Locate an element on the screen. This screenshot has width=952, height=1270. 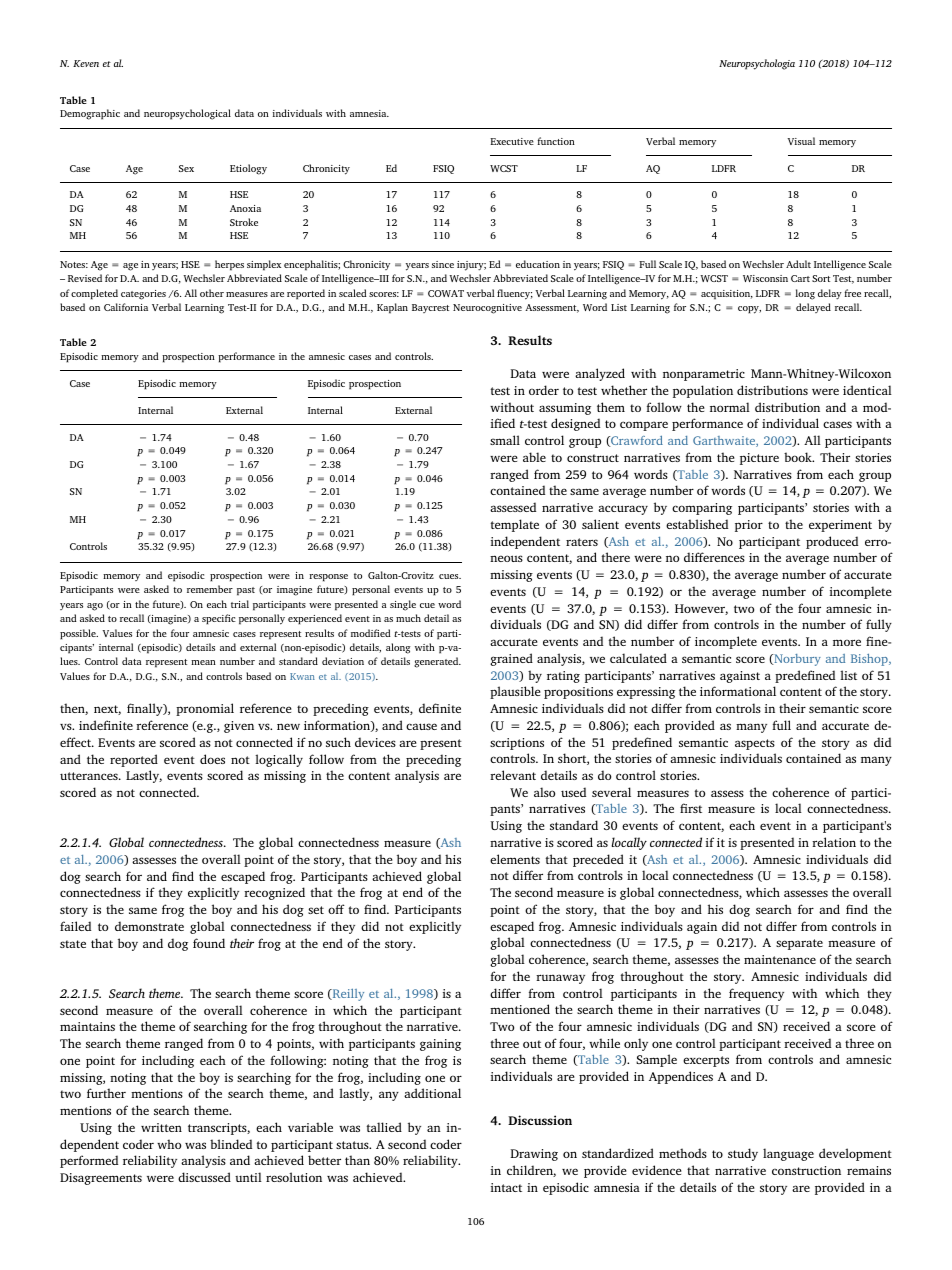
Neurocognitive is located at coordinates (487, 309).
